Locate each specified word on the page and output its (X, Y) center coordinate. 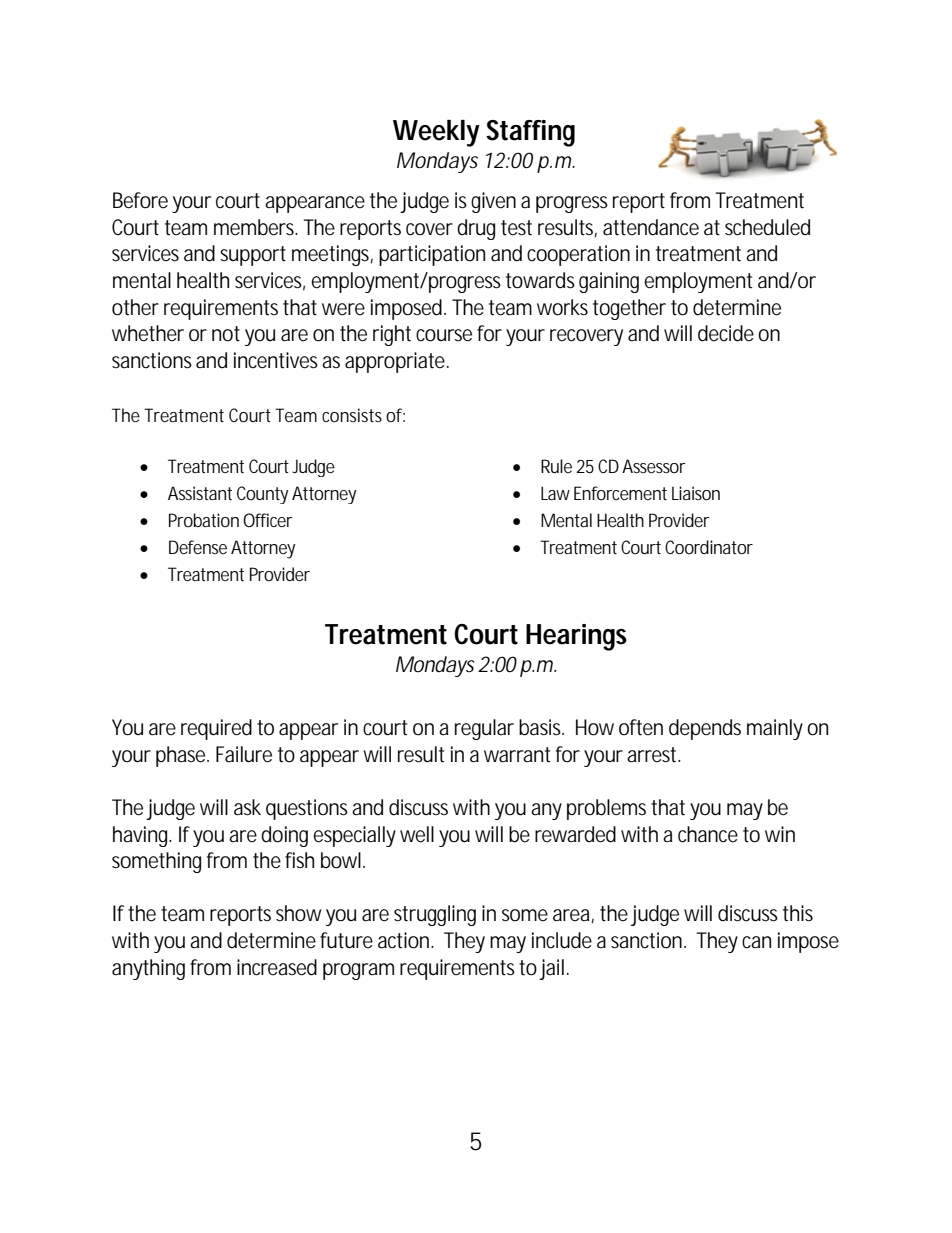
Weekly (436, 133)
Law (555, 493)
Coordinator (709, 547)
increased (277, 967)
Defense (198, 547)
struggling (435, 915)
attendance (651, 227)
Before (140, 200)
